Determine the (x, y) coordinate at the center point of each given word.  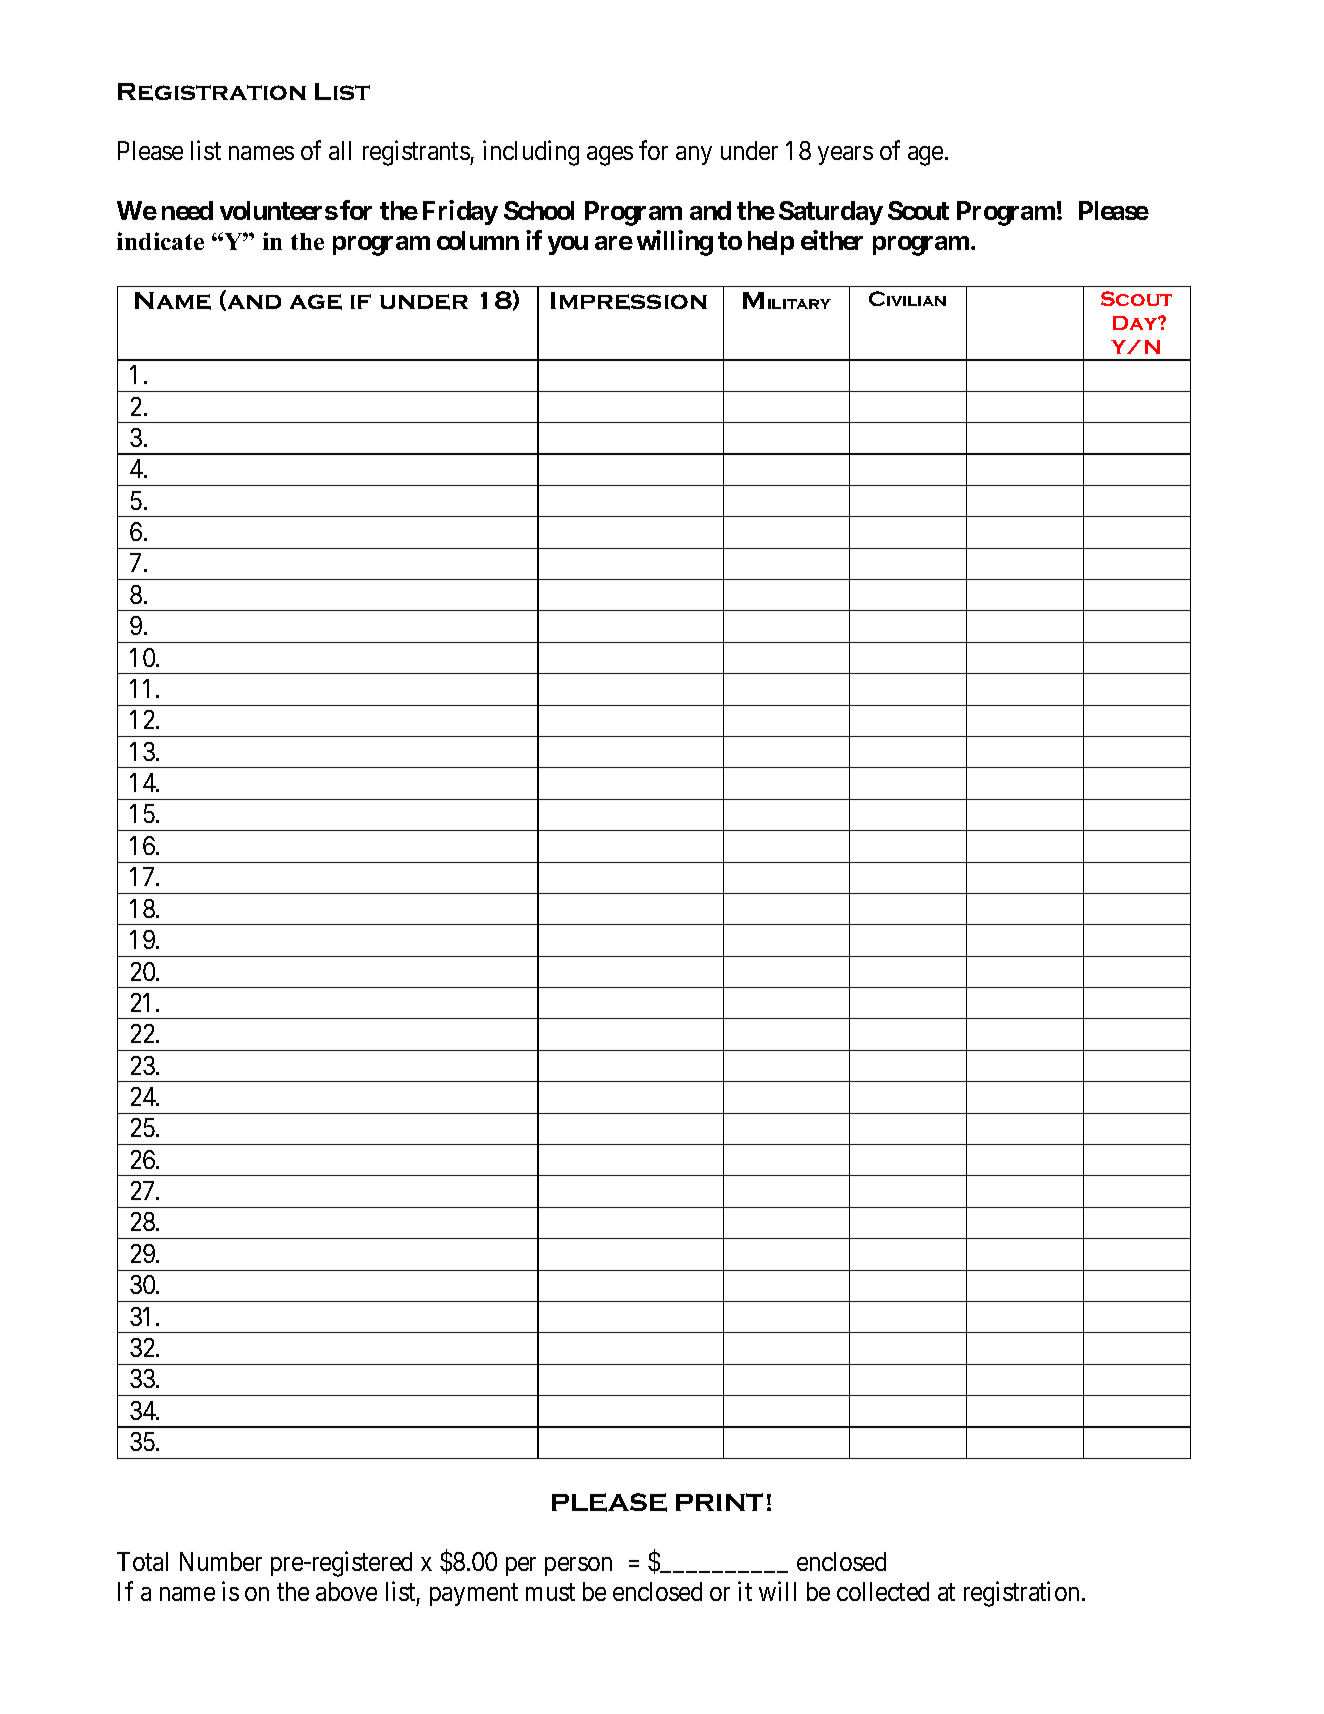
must (550, 1592)
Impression (629, 301)
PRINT (719, 1502)
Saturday (831, 213)
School (539, 210)
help (771, 243)
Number (221, 1561)
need (187, 210)
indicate (160, 241)
